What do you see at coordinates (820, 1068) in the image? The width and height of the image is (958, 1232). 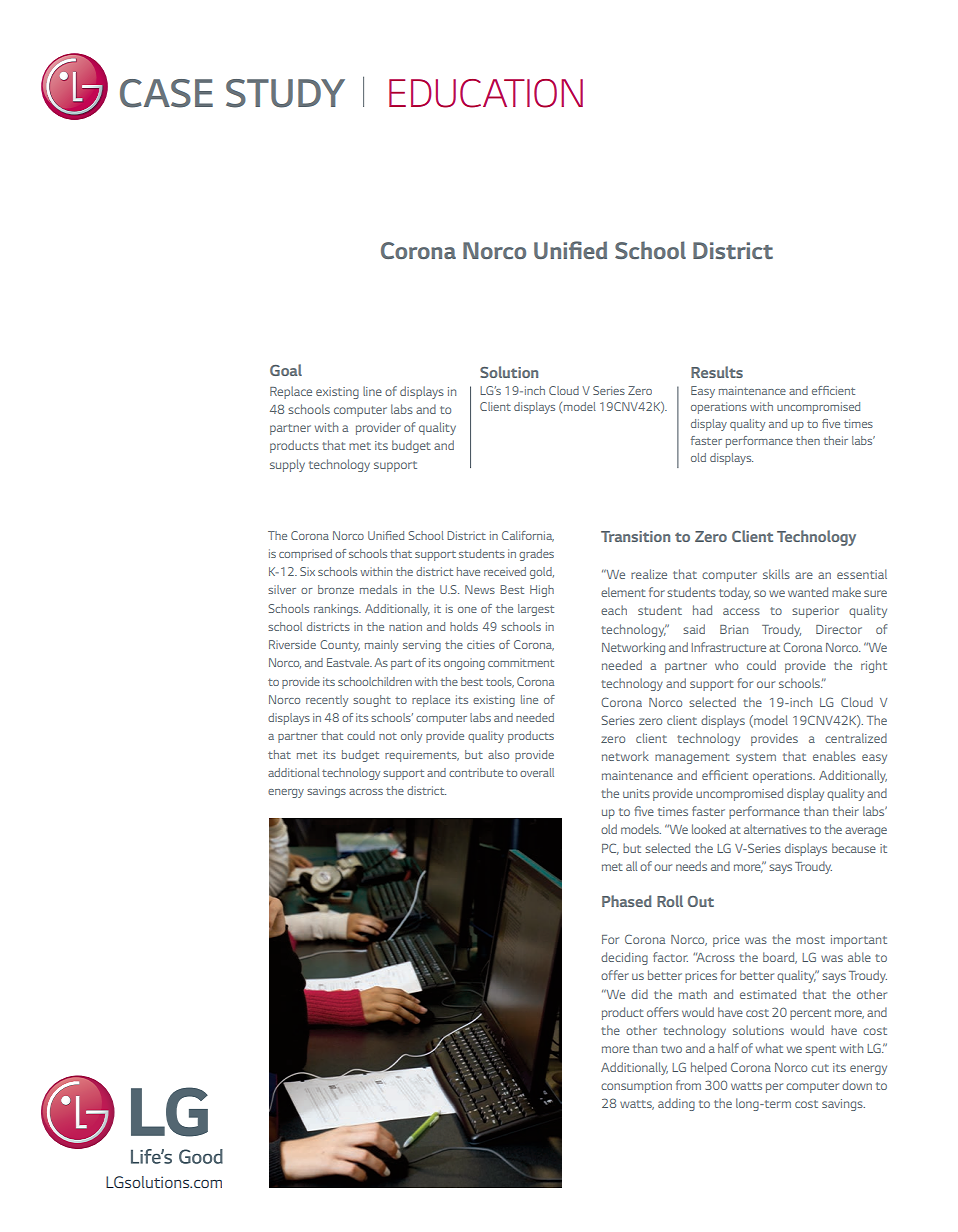 I see `cut` at bounding box center [820, 1068].
